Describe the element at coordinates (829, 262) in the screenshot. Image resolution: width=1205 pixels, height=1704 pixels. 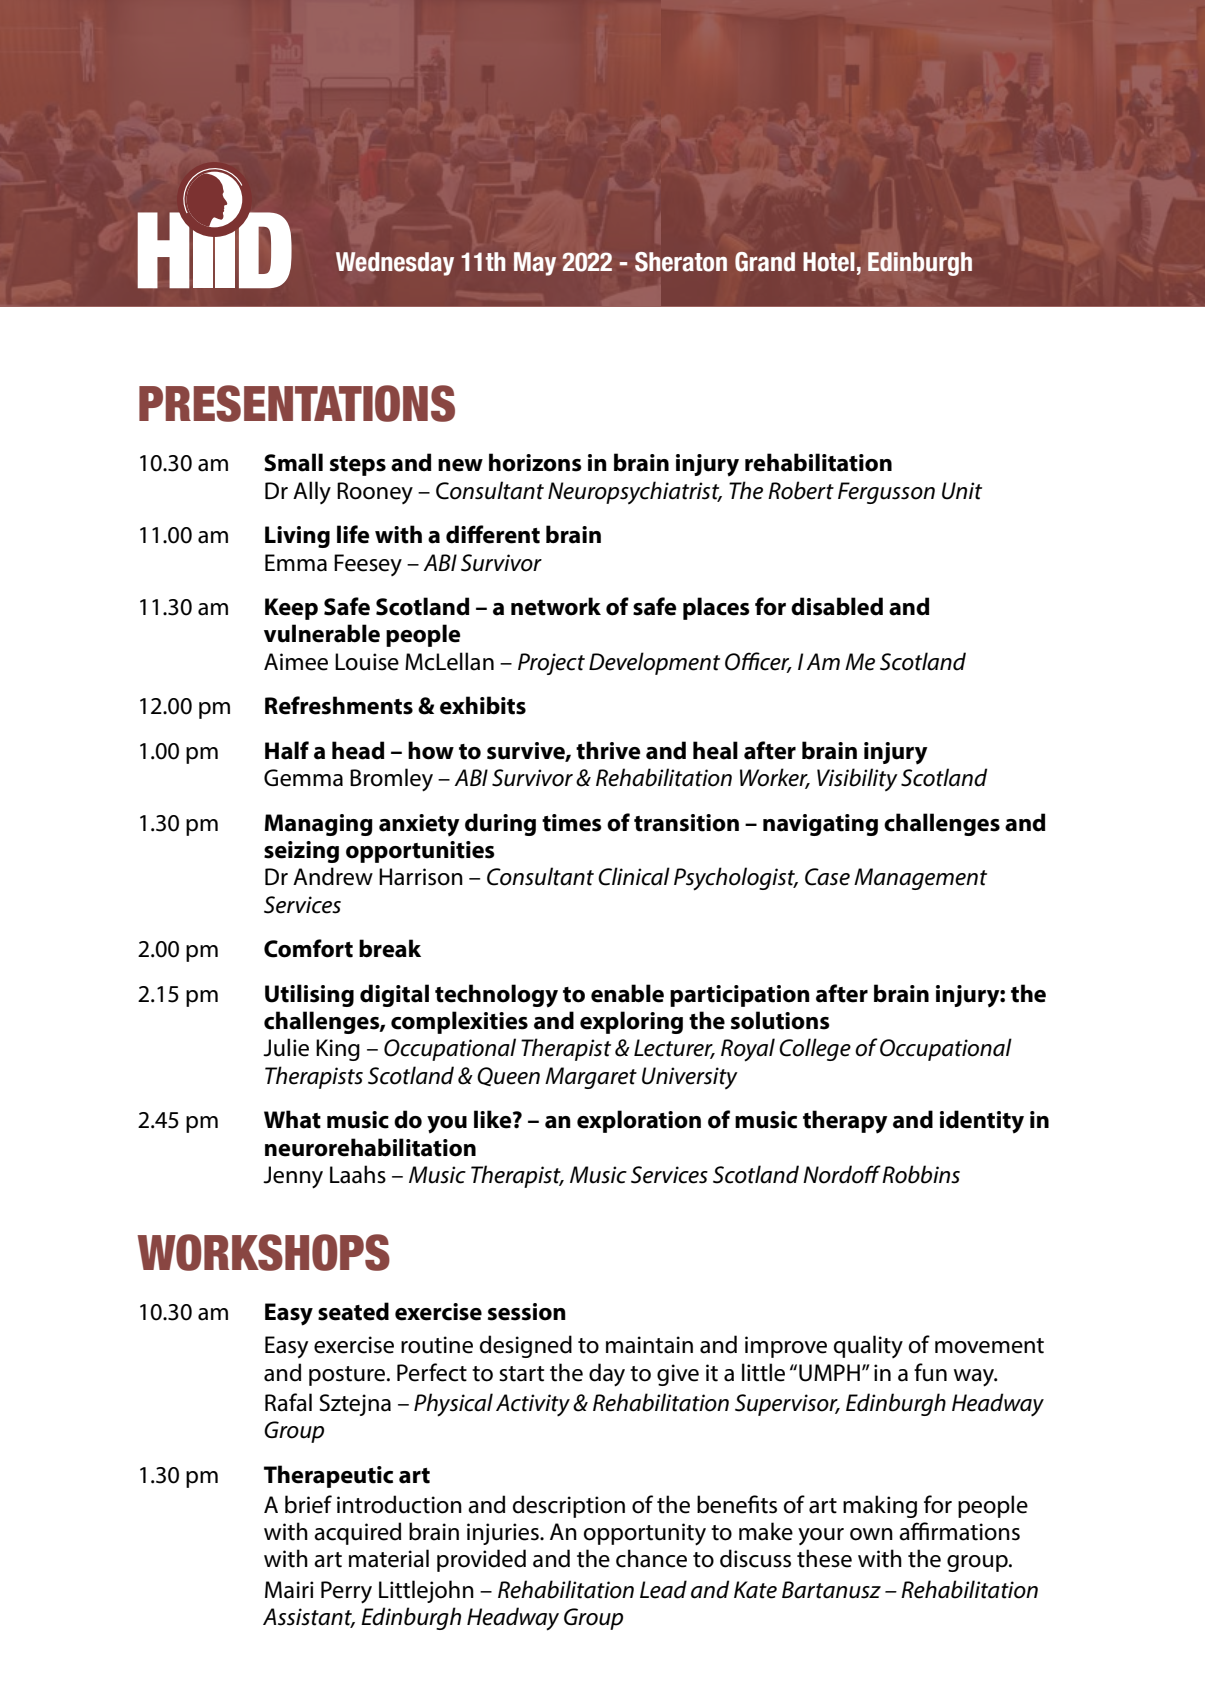
I see `Hotel` at that location.
